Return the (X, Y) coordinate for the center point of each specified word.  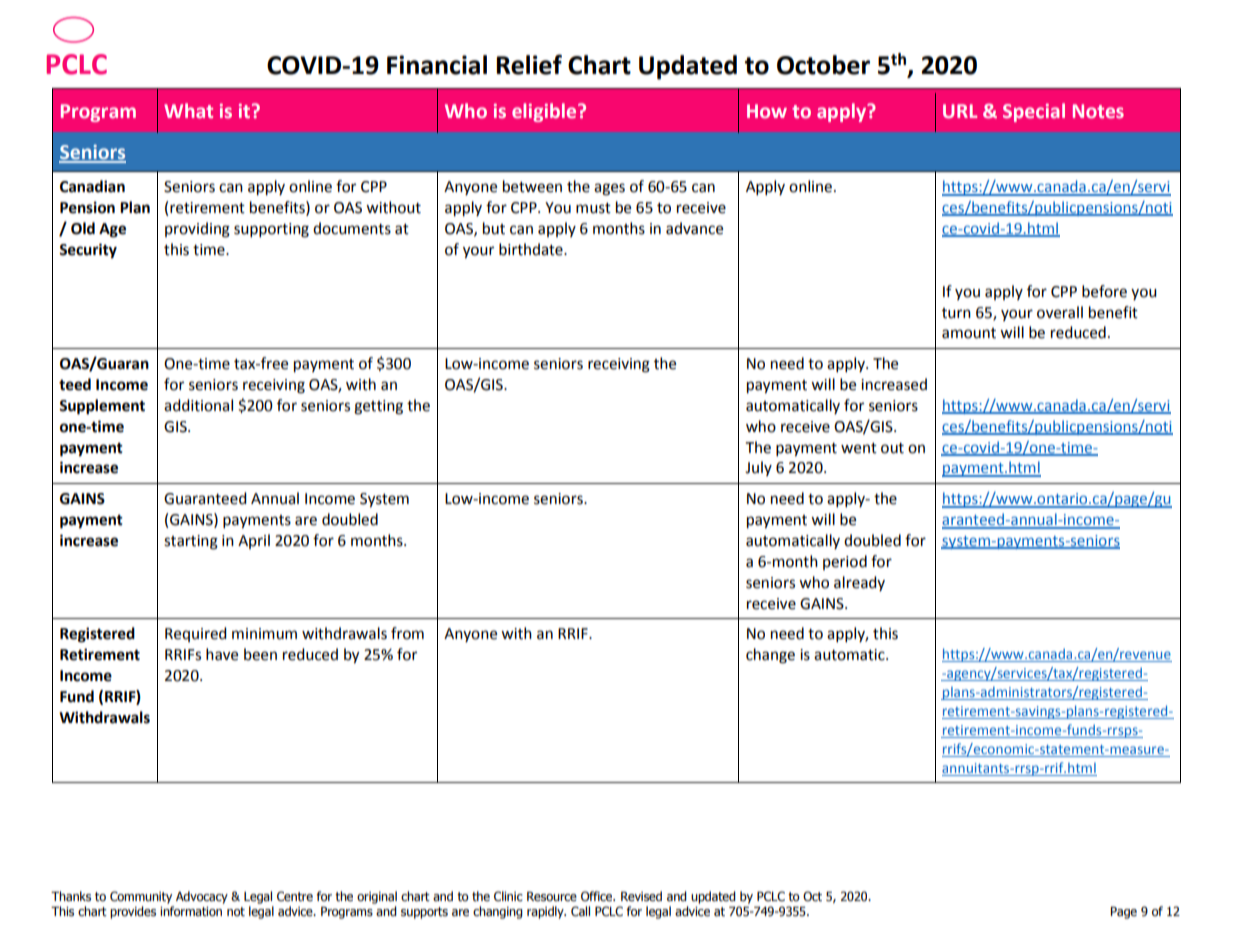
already (859, 583)
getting (378, 407)
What (188, 110)
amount (969, 333)
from (407, 633)
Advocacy (202, 897)
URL (960, 111)
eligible (545, 112)
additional (198, 405)
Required (196, 634)
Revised (641, 896)
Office (598, 896)
